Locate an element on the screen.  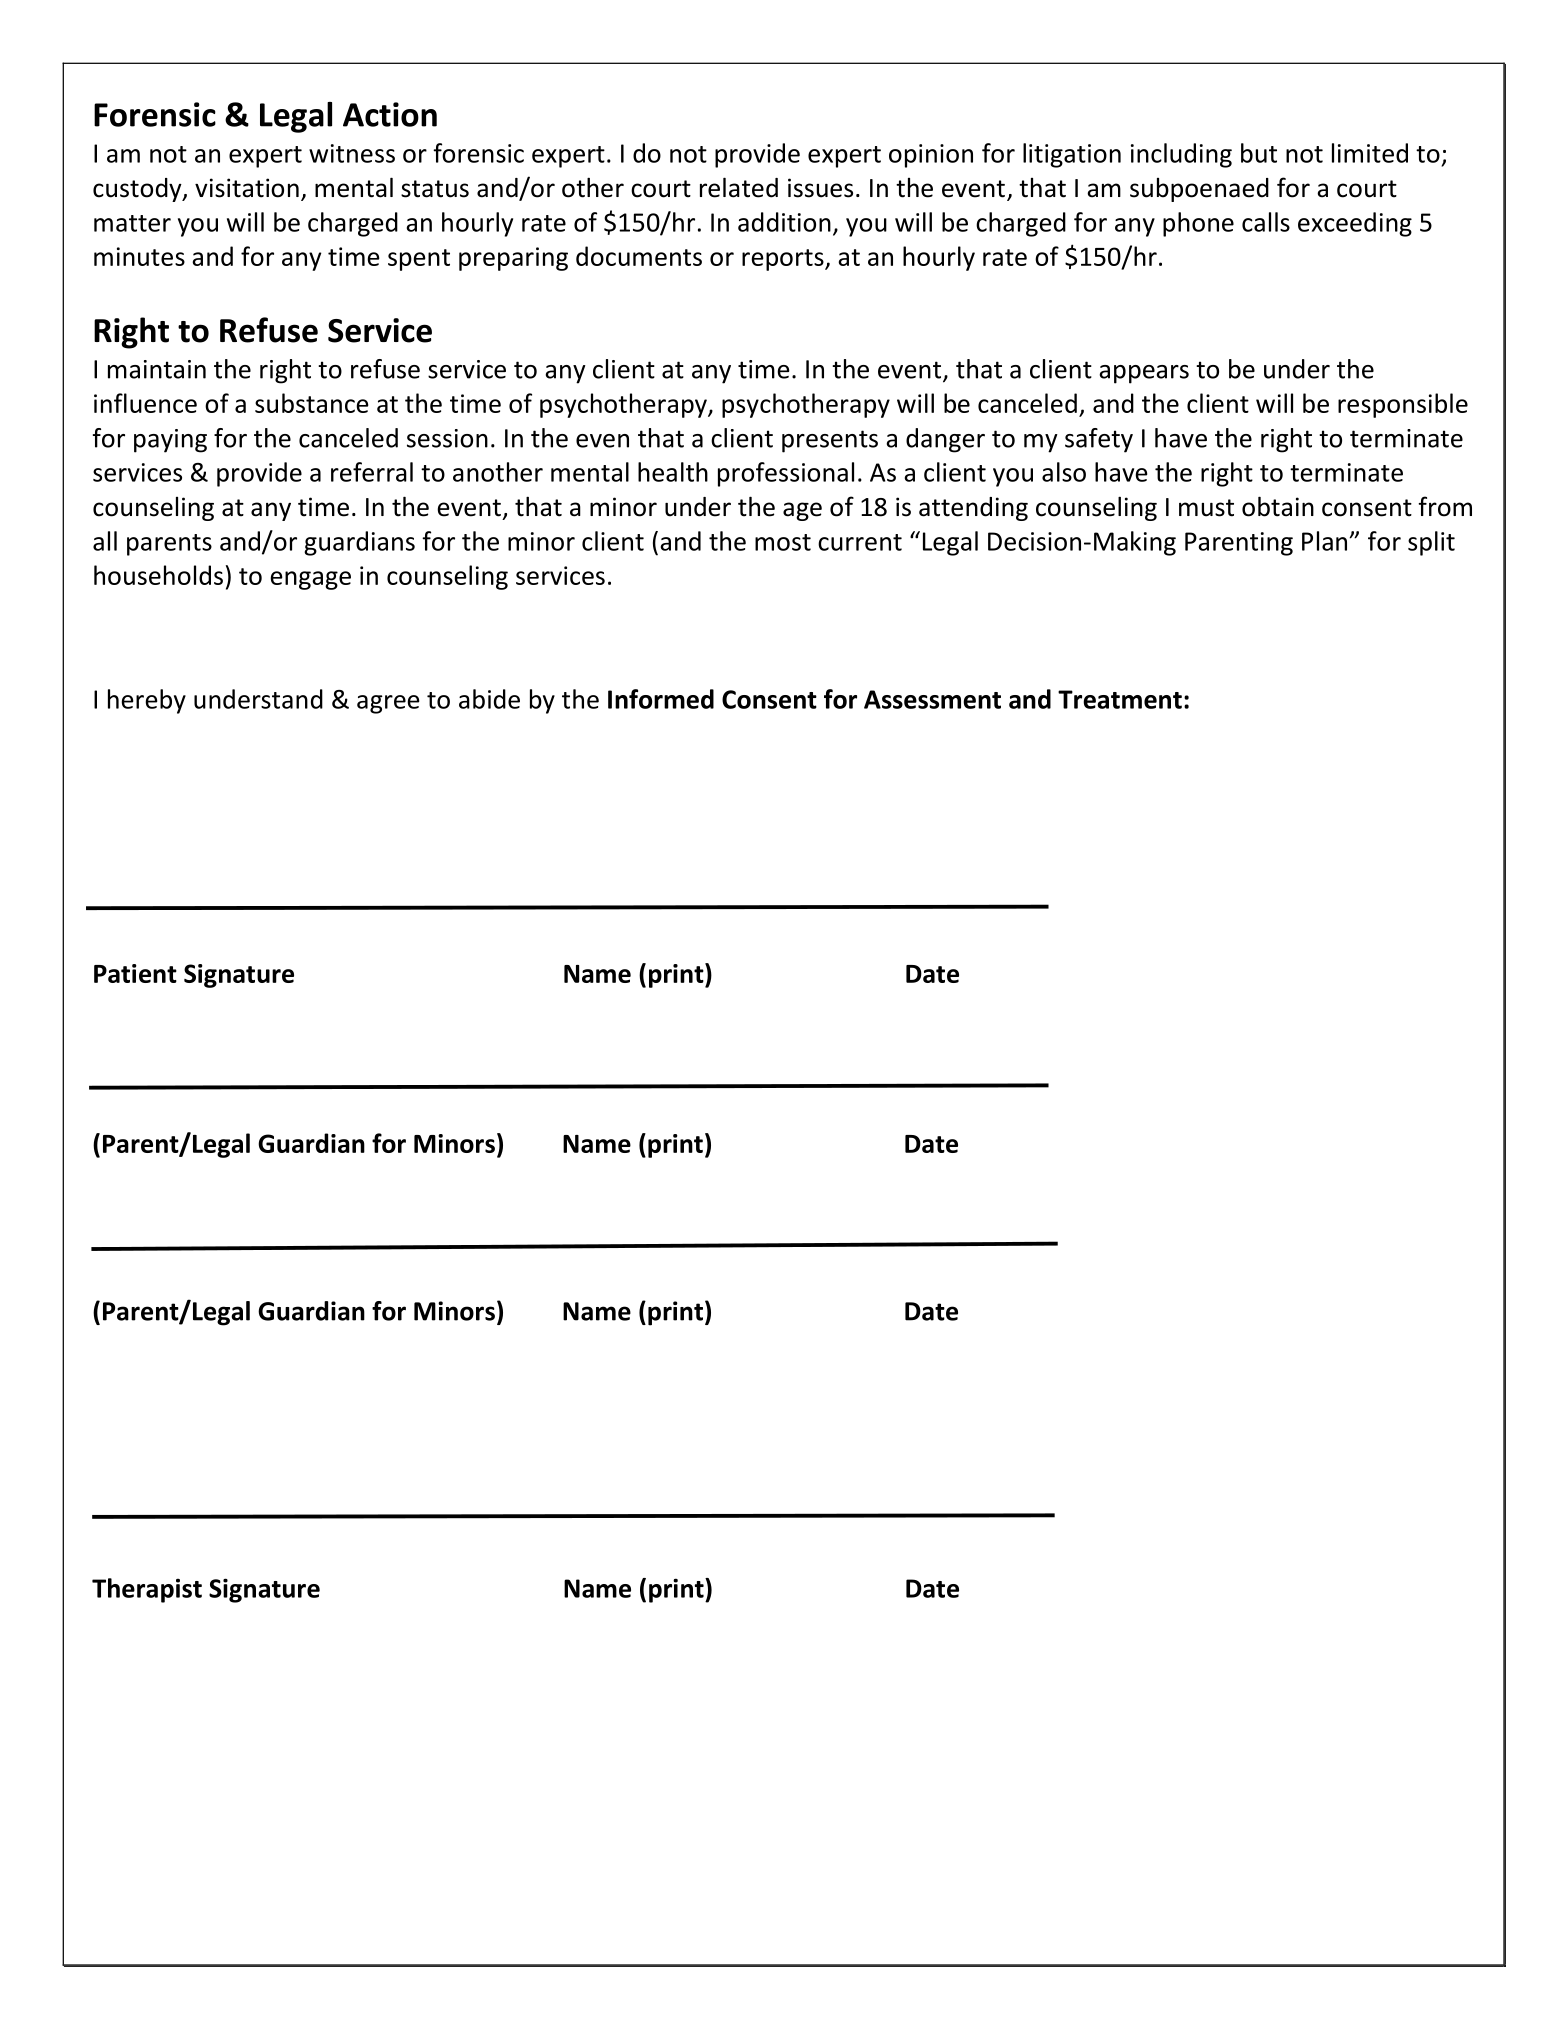
Therapist is located at coordinates (147, 1590).
